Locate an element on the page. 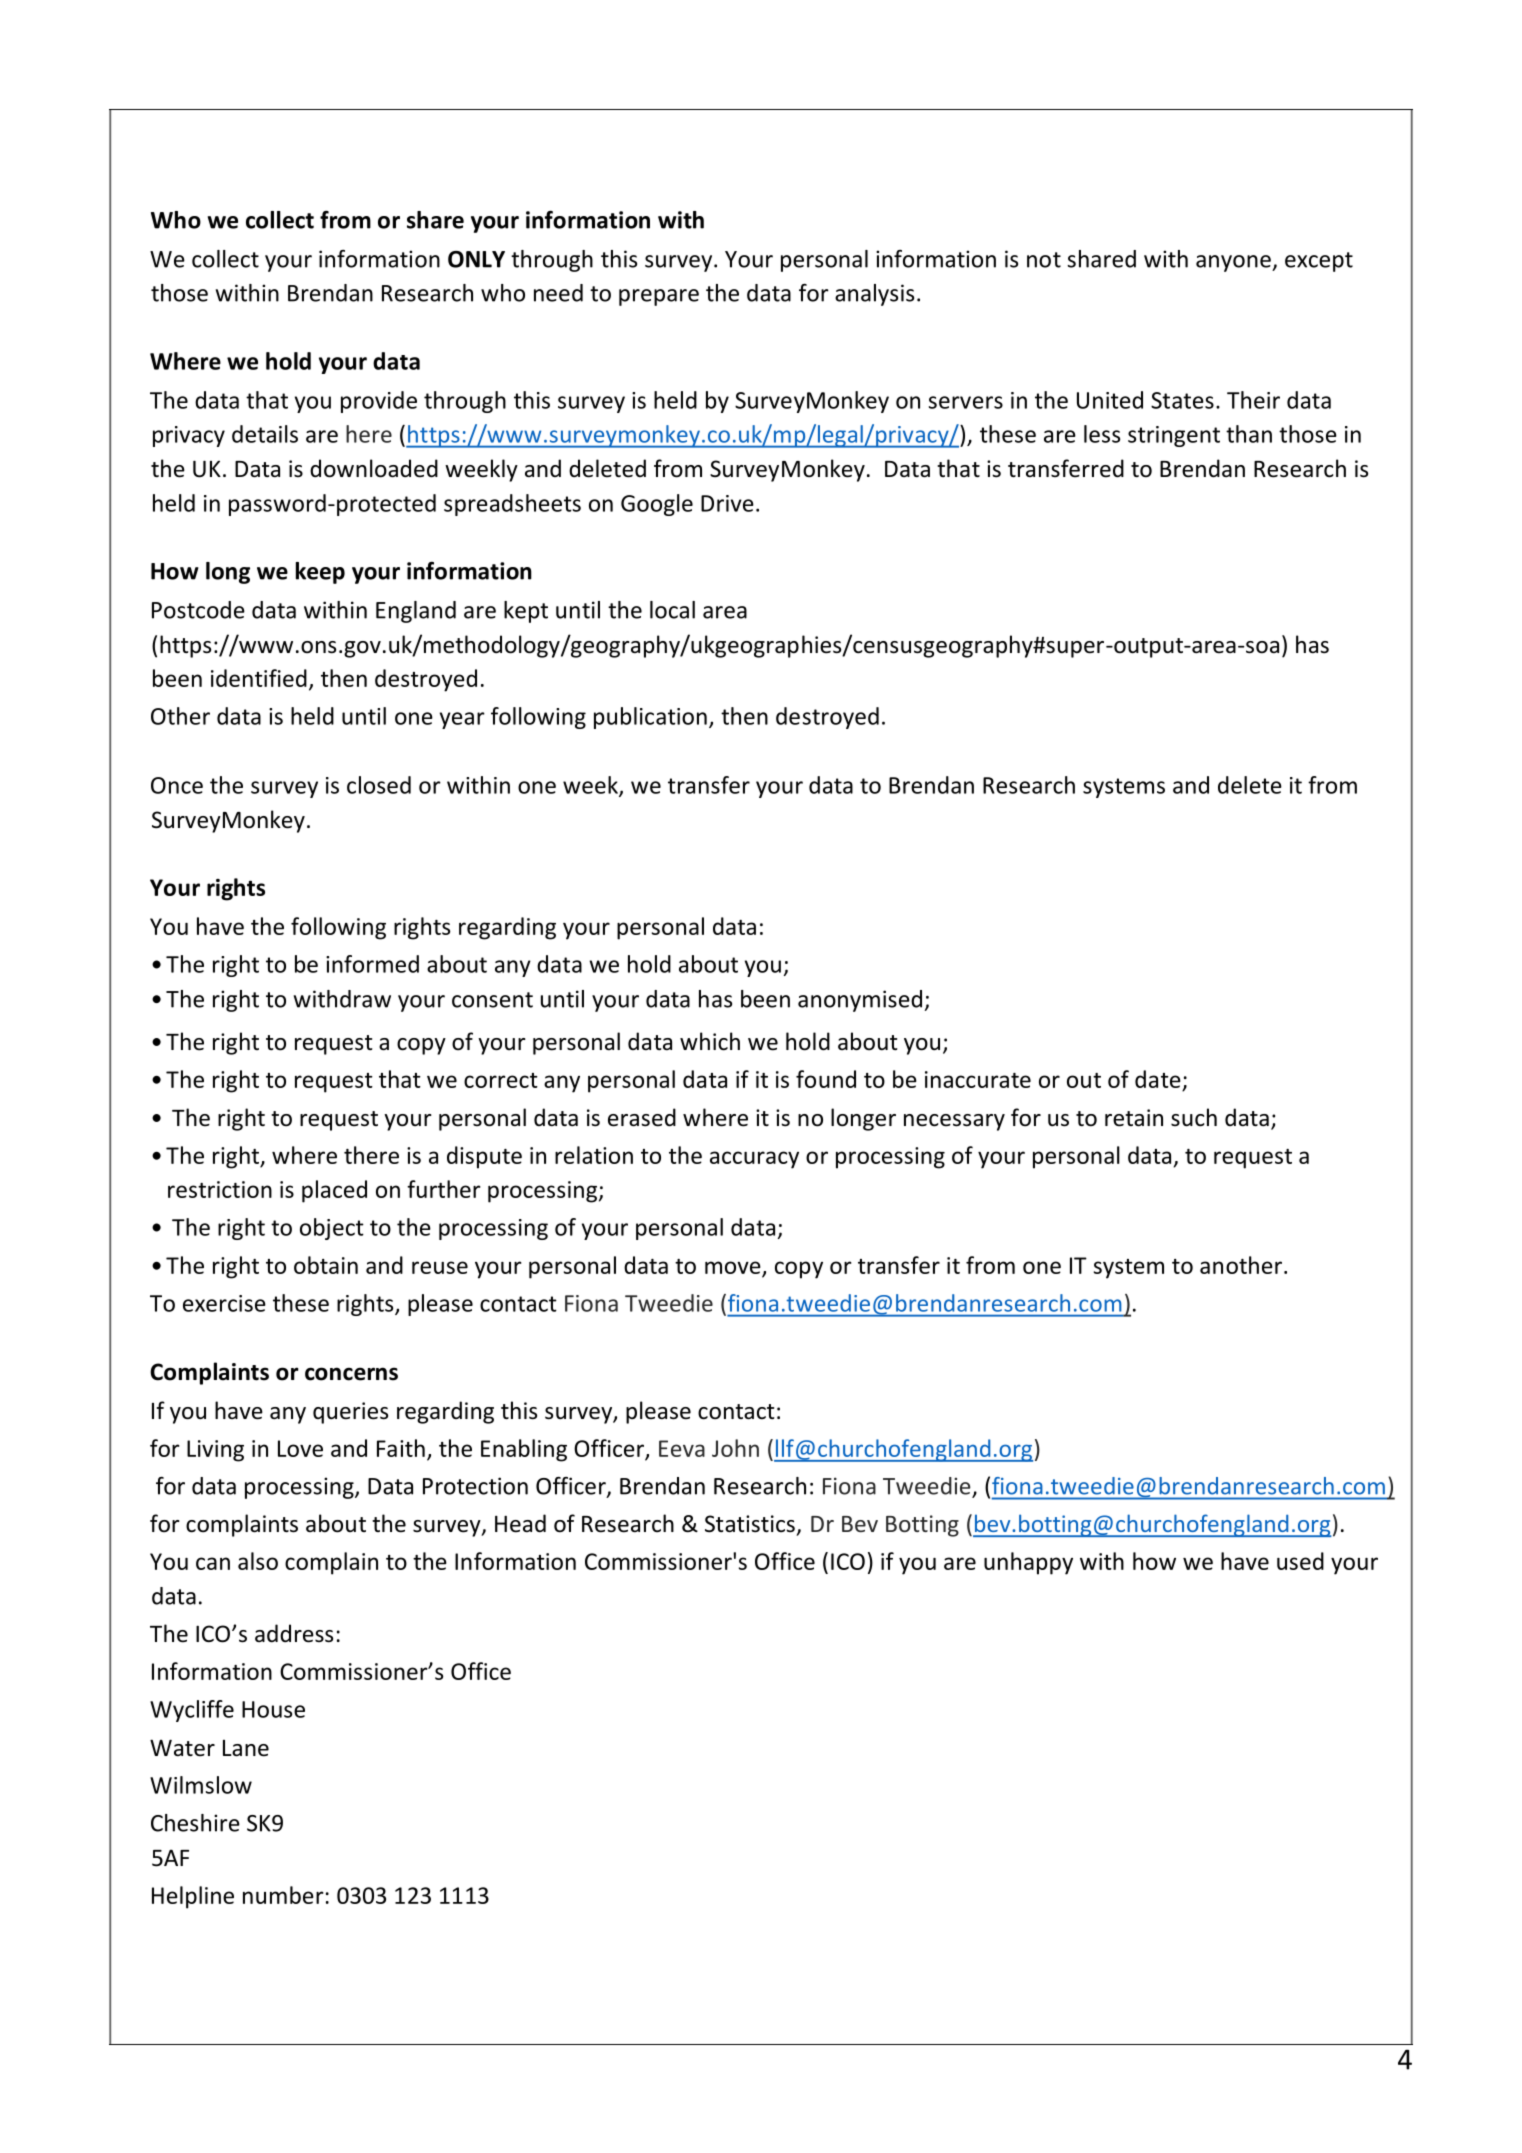 The width and height of the page is (1522, 2153). placed is located at coordinates (334, 1191).
